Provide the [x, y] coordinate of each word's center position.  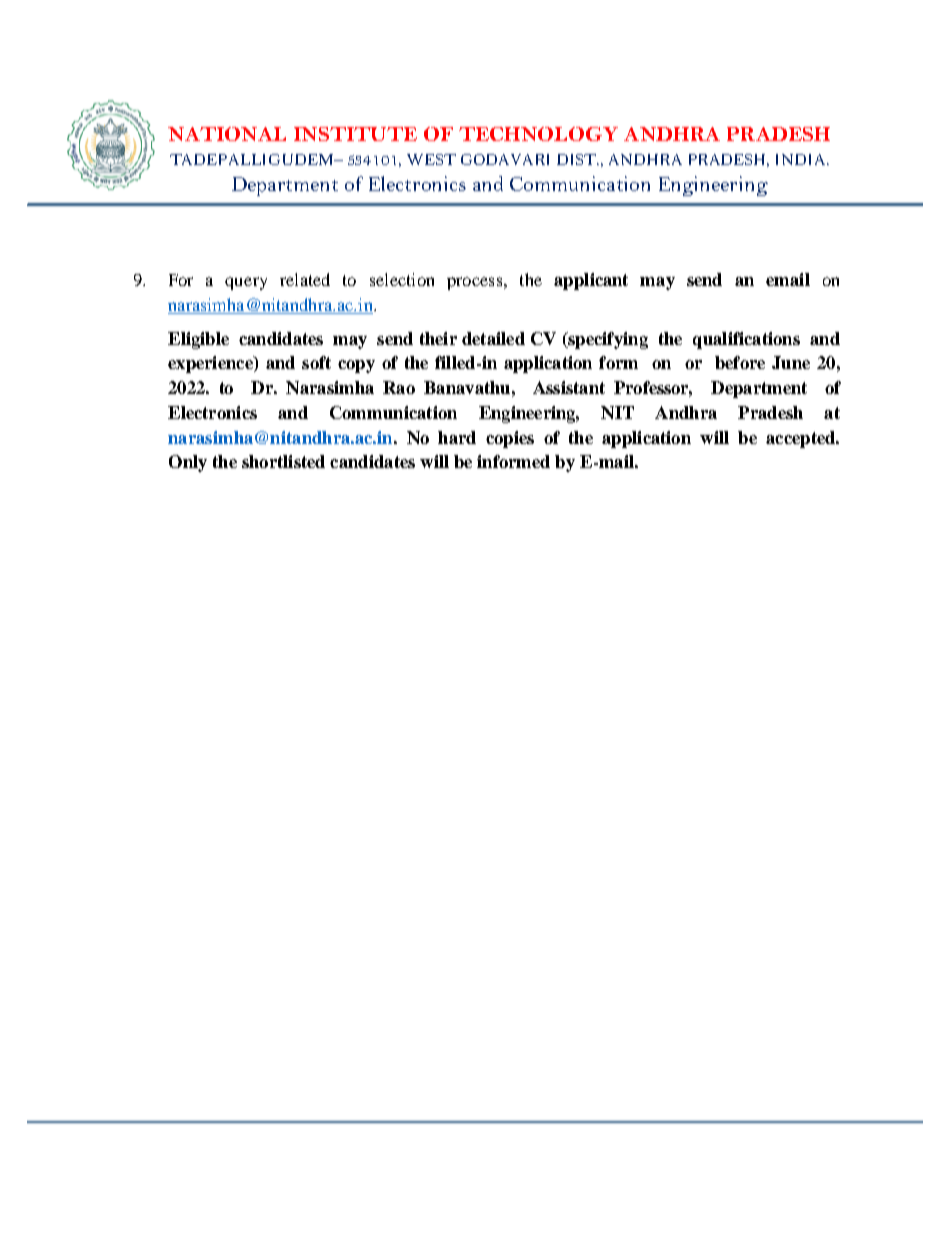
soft [316, 362]
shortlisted [283, 461]
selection [402, 279]
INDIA [802, 159]
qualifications [746, 340]
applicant [591, 281]
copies [510, 439]
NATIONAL [227, 134]
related [305, 279]
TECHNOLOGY [538, 134]
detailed [493, 338]
